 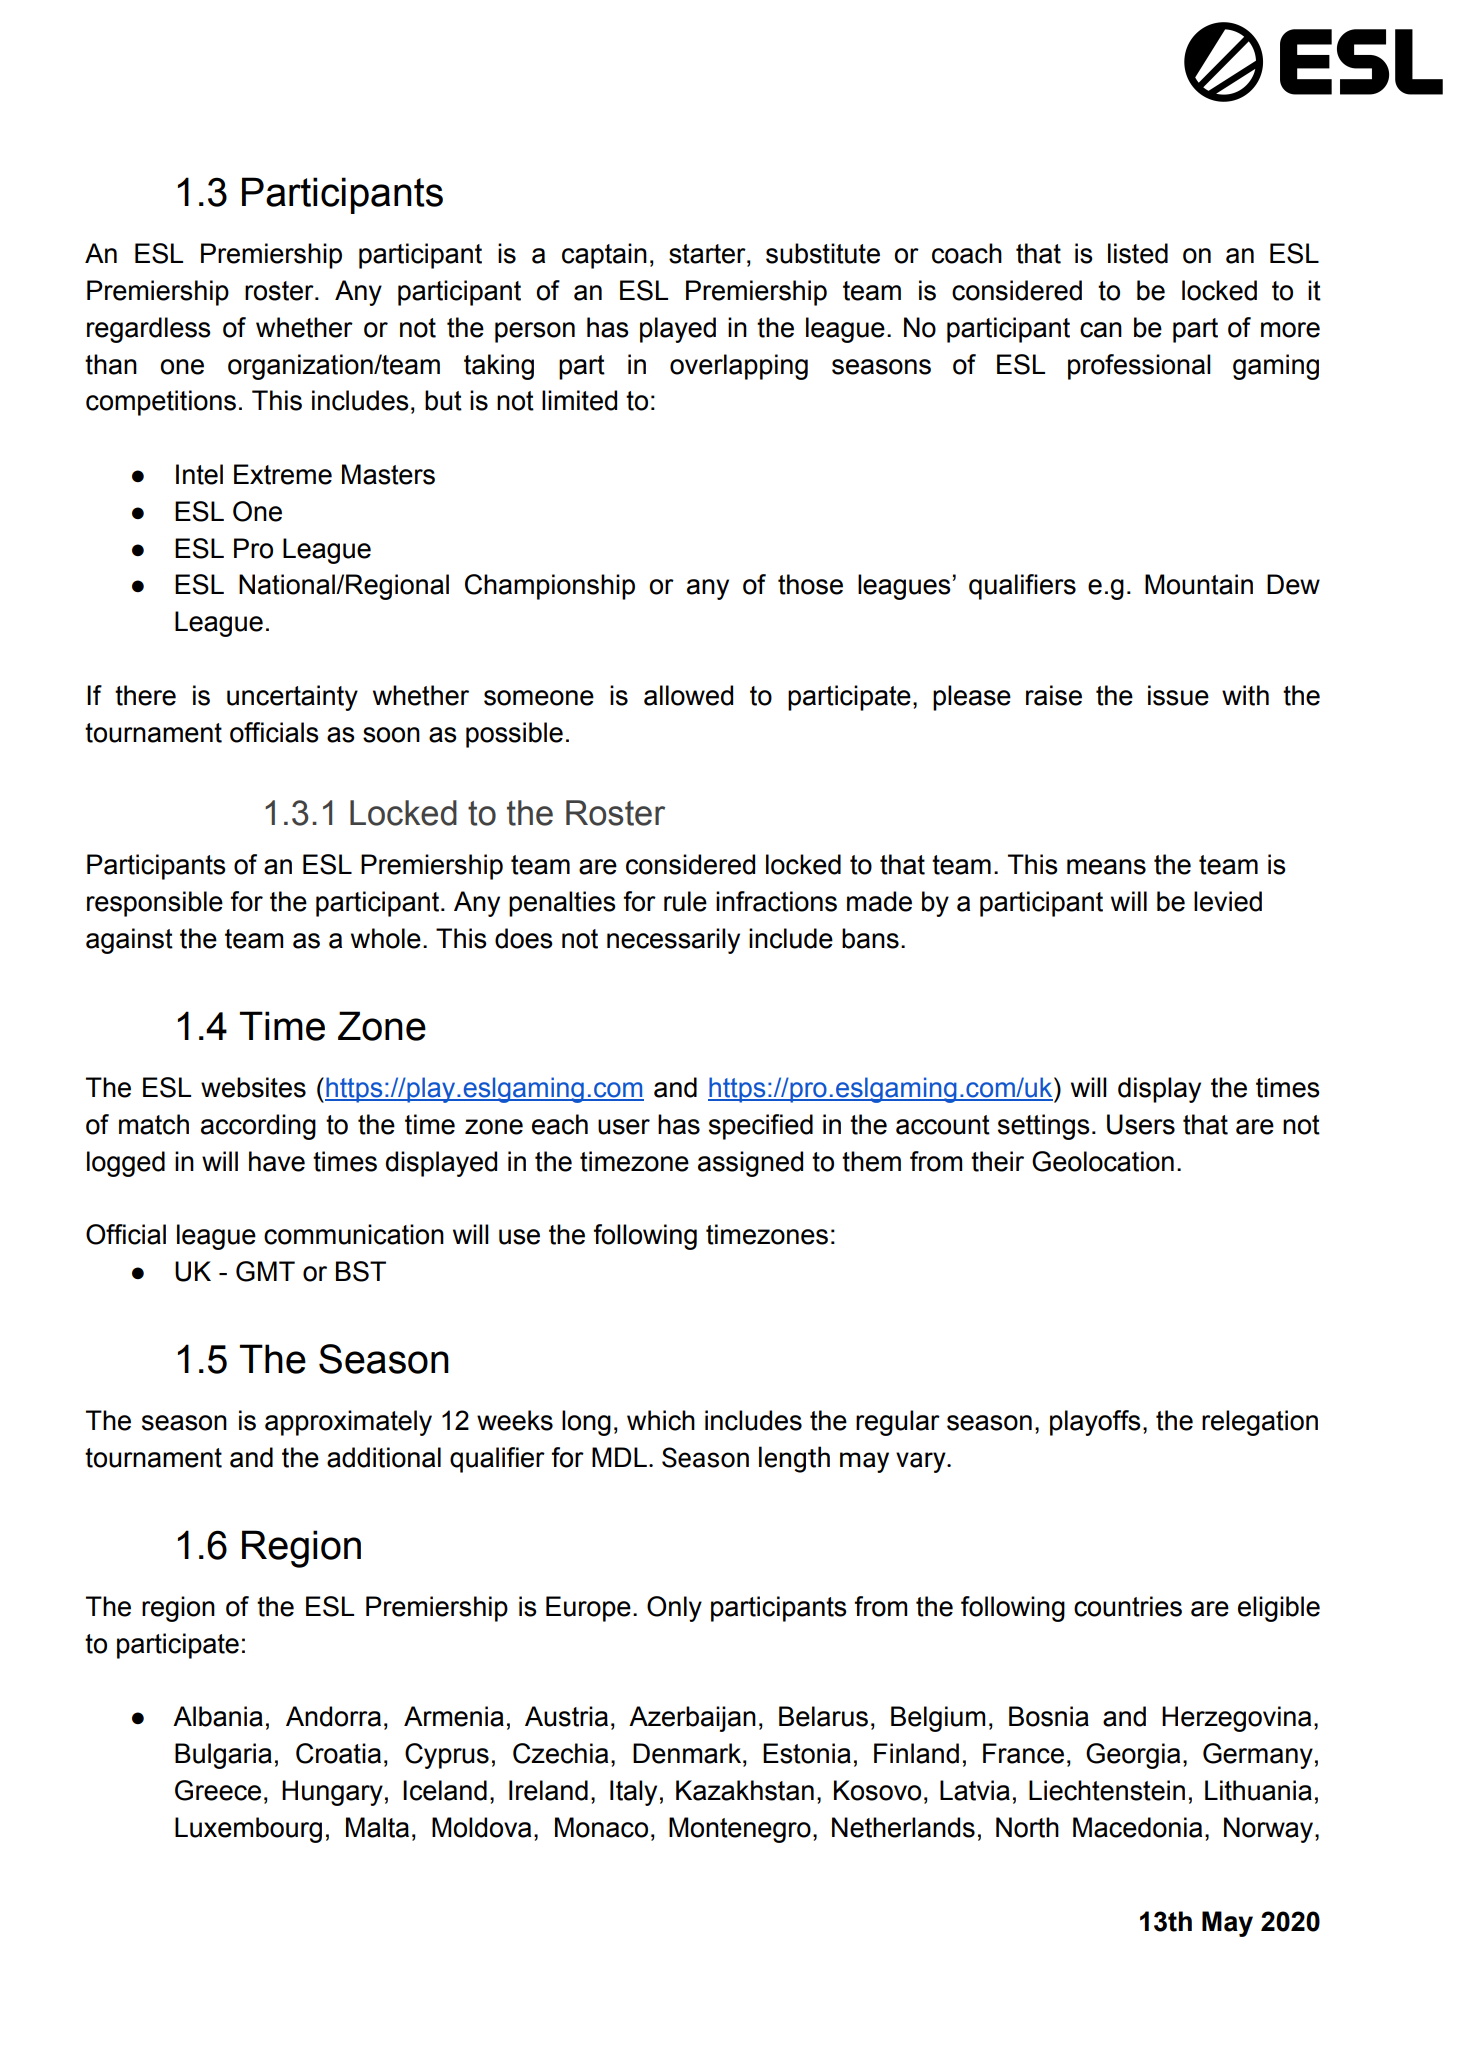 I want to click on regardless, so click(x=149, y=330).
